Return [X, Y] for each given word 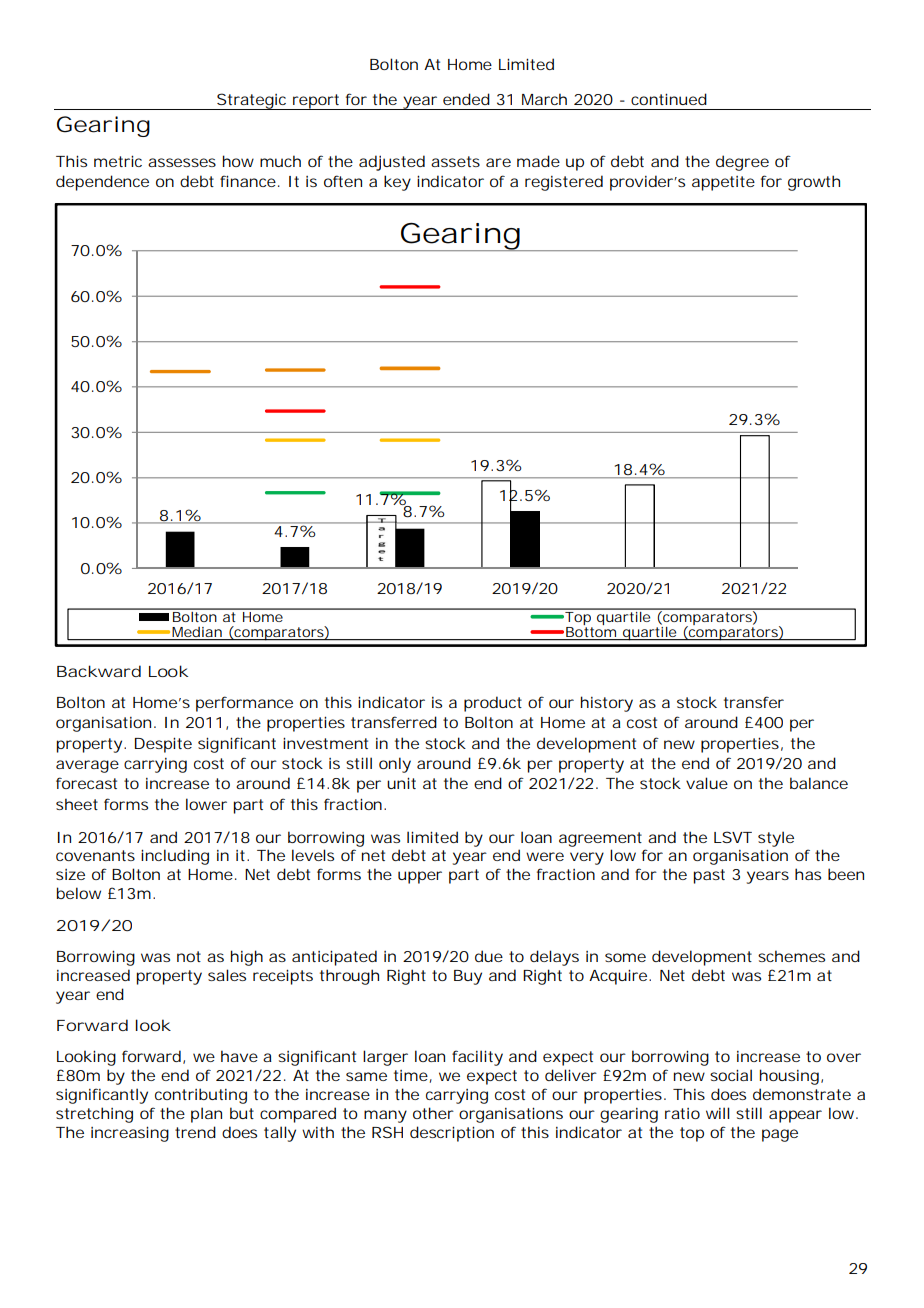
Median [197, 632]
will [718, 1113]
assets [455, 161]
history [607, 704]
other [433, 1113]
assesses [182, 162]
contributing [201, 1096]
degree [742, 163]
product [493, 704]
